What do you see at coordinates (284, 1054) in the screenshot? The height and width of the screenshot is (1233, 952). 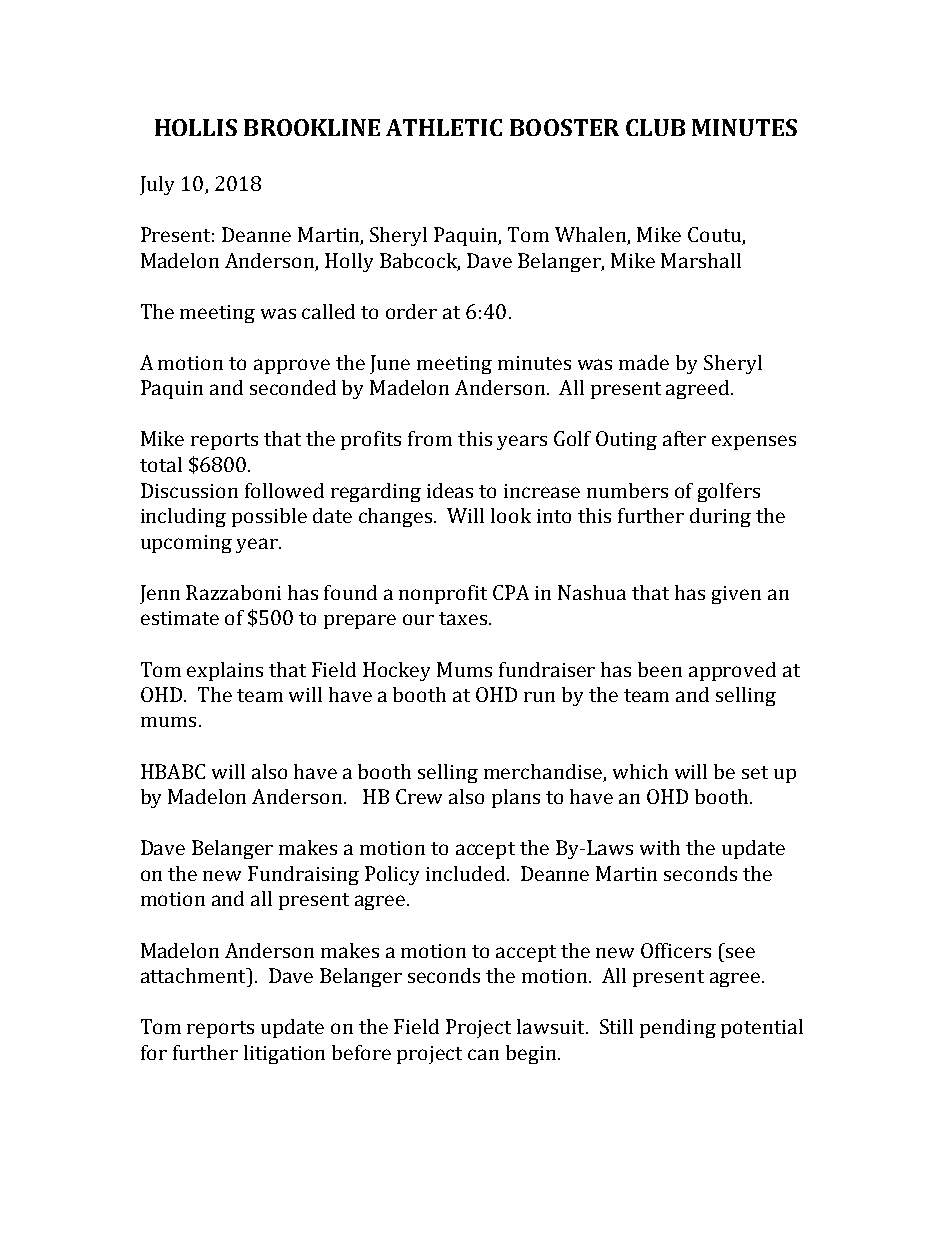 I see `litigation` at bounding box center [284, 1054].
